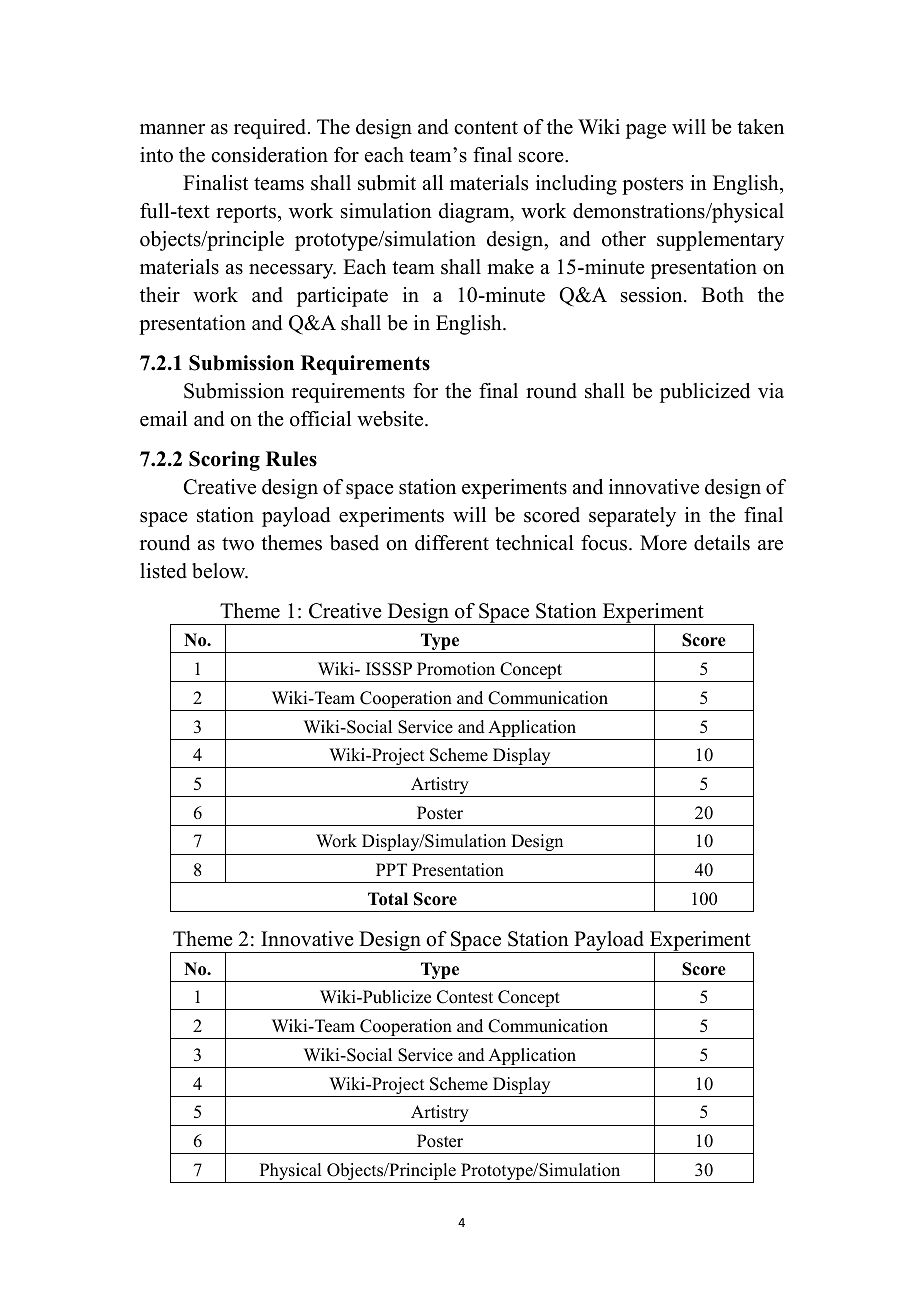  What do you see at coordinates (465, 997) in the screenshot?
I see `Contest` at bounding box center [465, 997].
